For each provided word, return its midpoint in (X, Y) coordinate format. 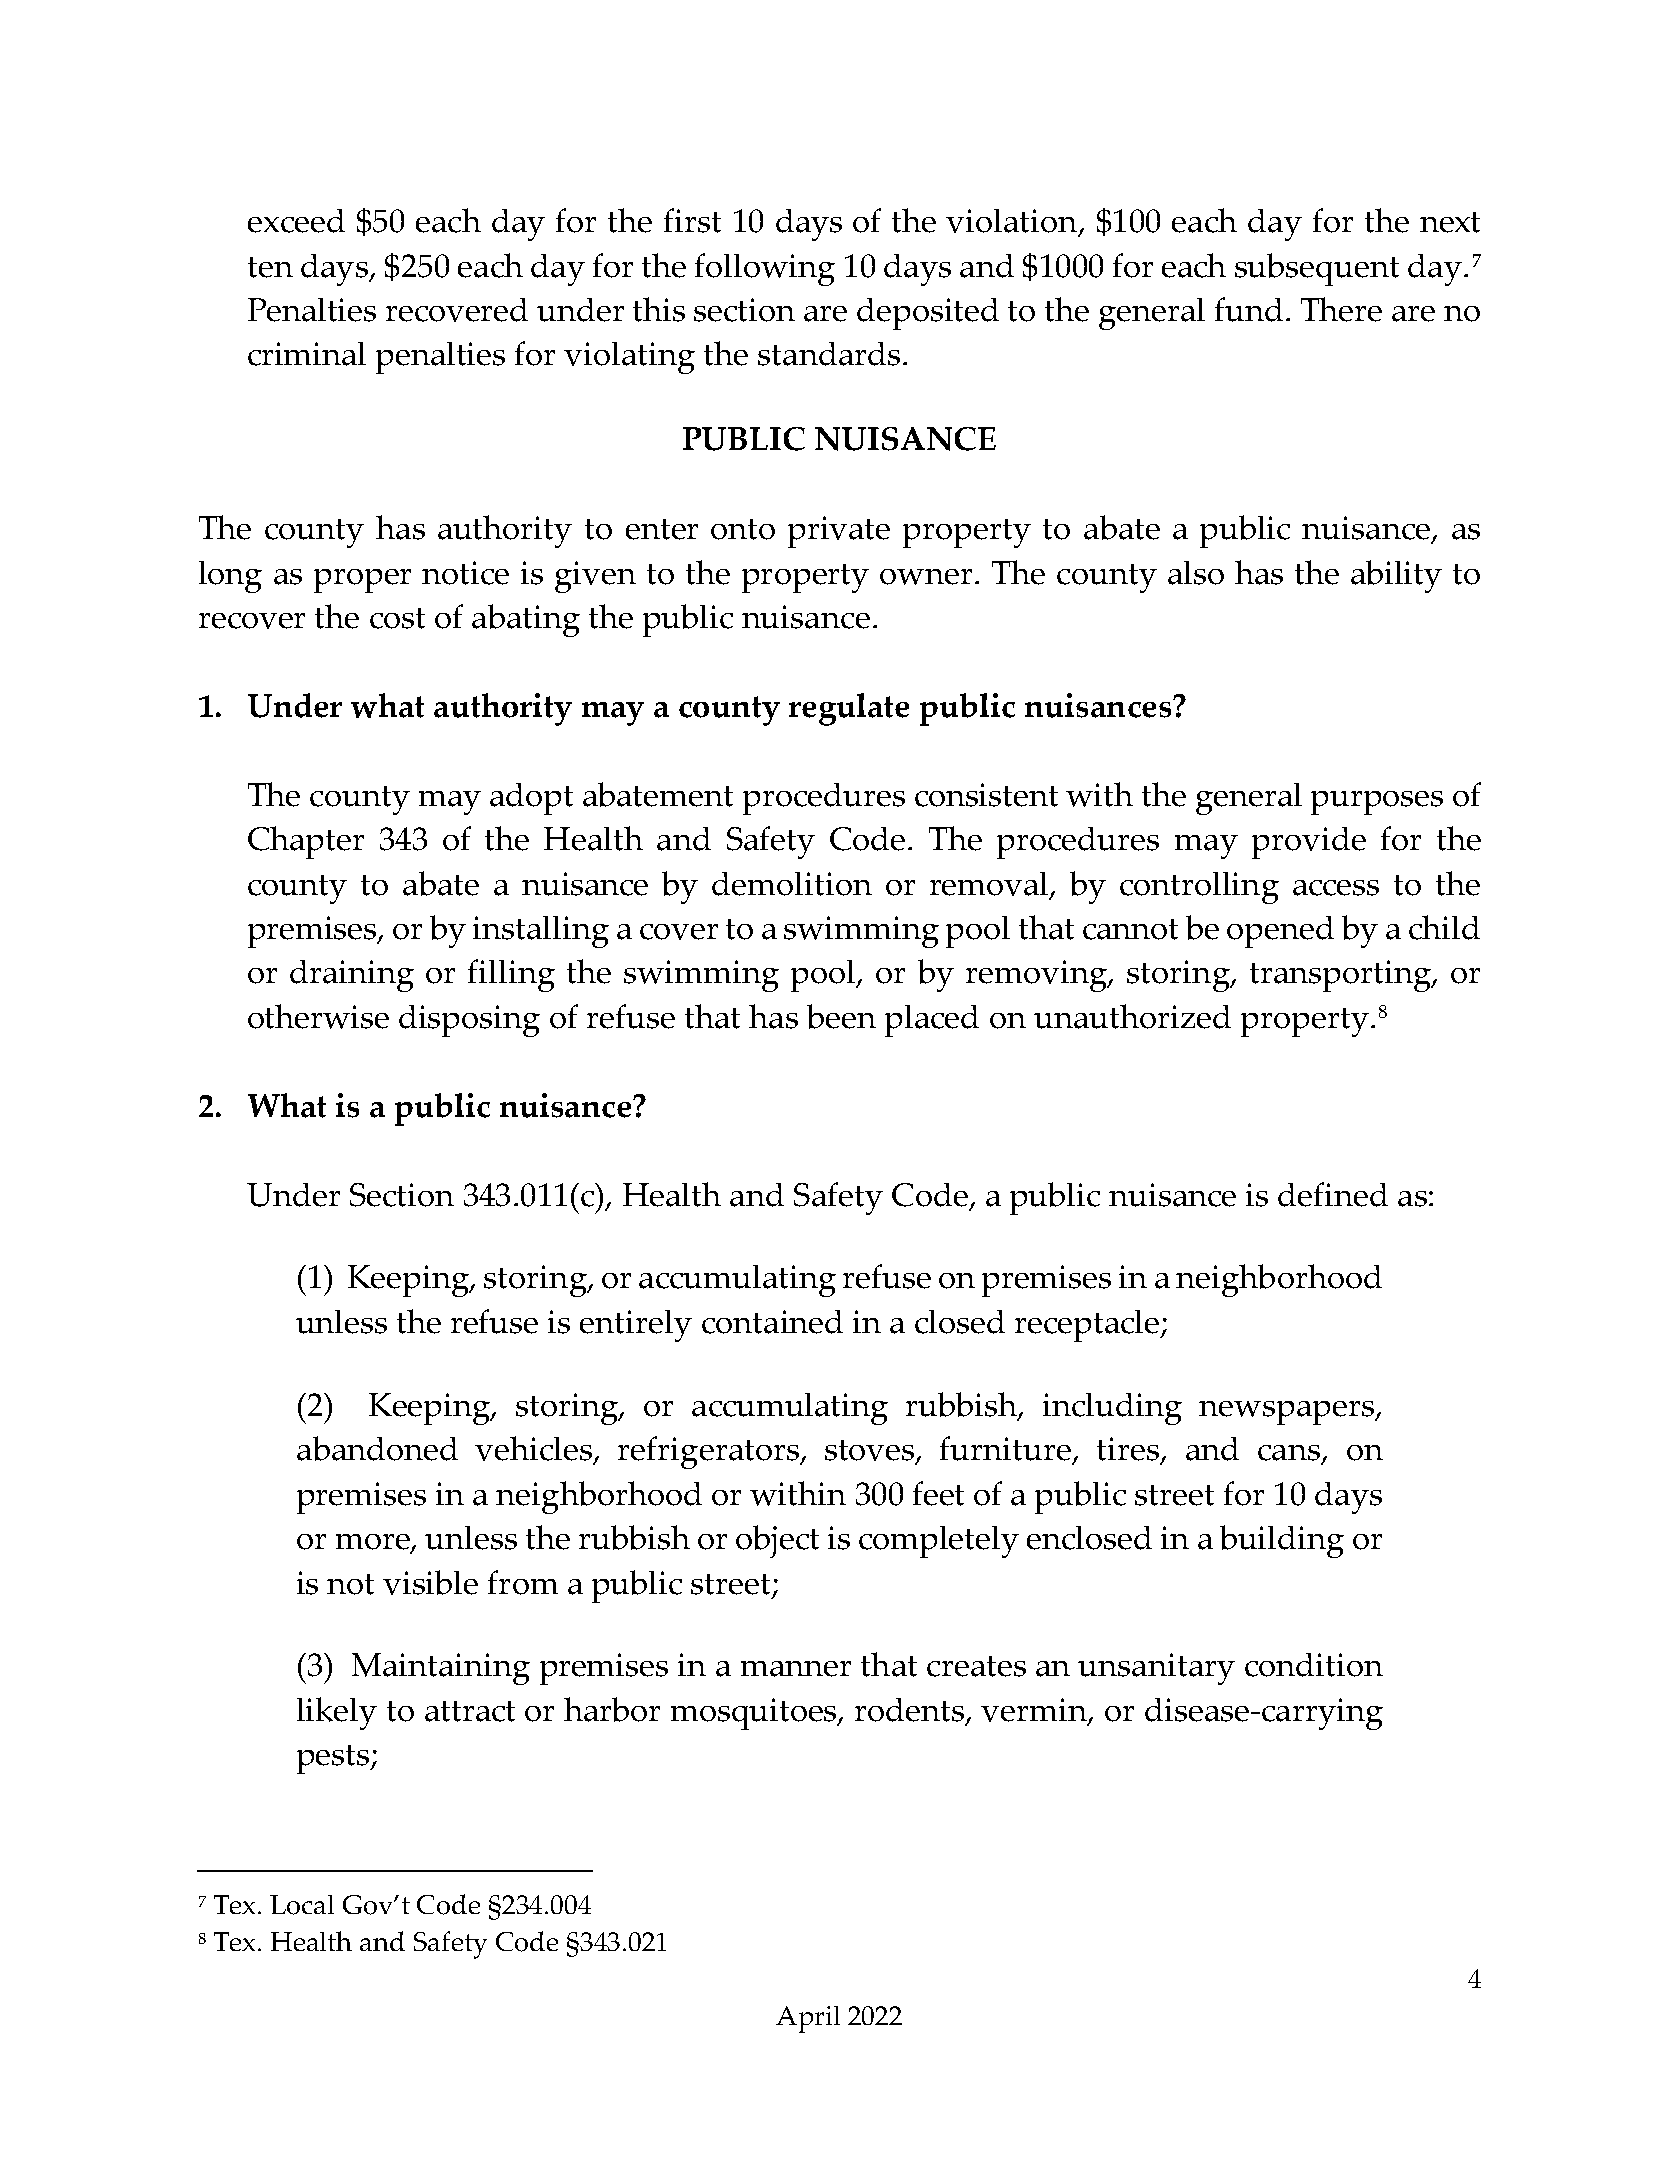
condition (1314, 1665)
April (808, 2019)
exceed (296, 221)
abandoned (377, 1448)
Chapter (306, 842)
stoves (871, 1452)
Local (302, 1905)
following (765, 269)
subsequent (1317, 269)
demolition (792, 884)
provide (1309, 843)
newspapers (1287, 1413)
